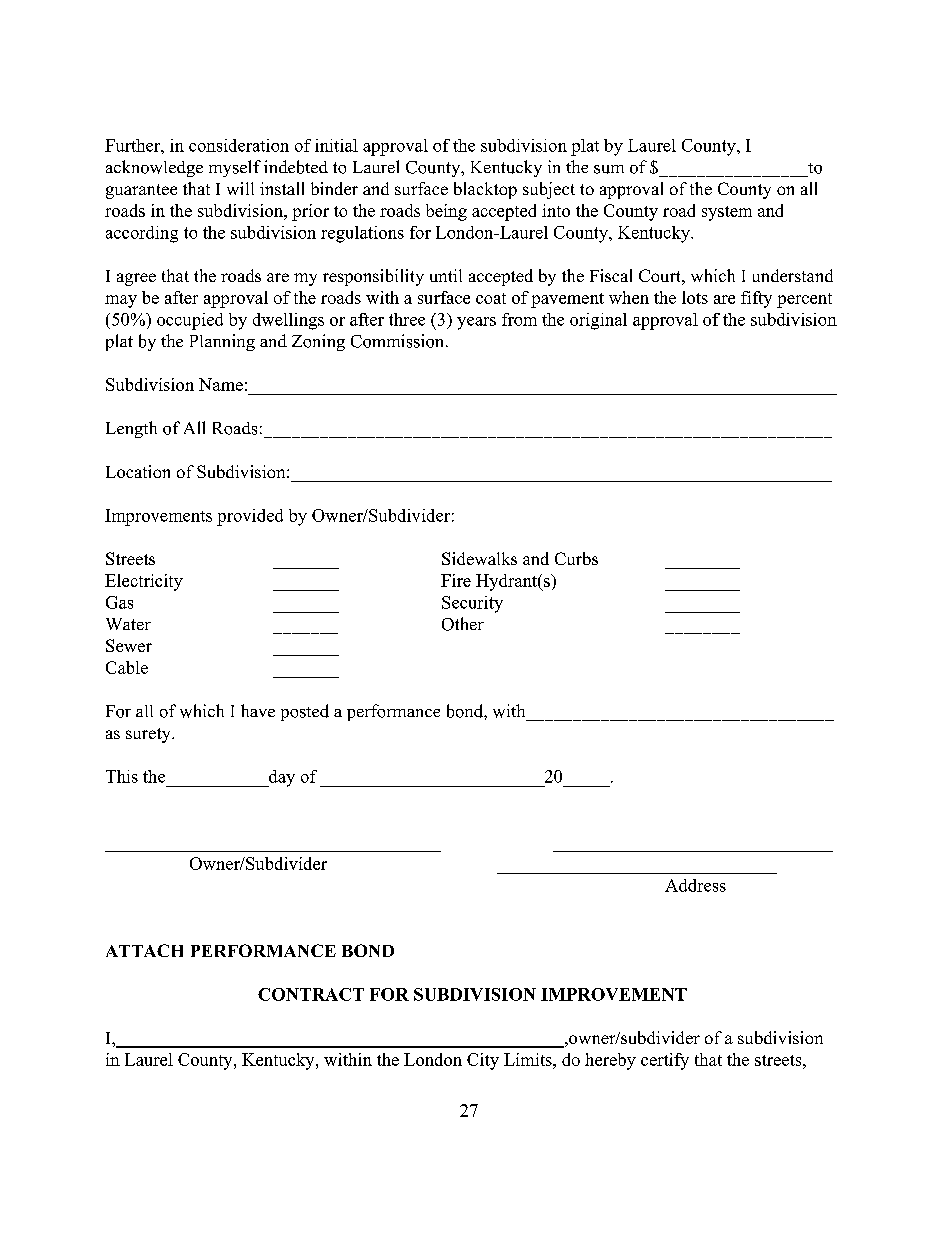 The height and width of the screenshot is (1233, 952). I want to click on Curbs, so click(576, 558).
